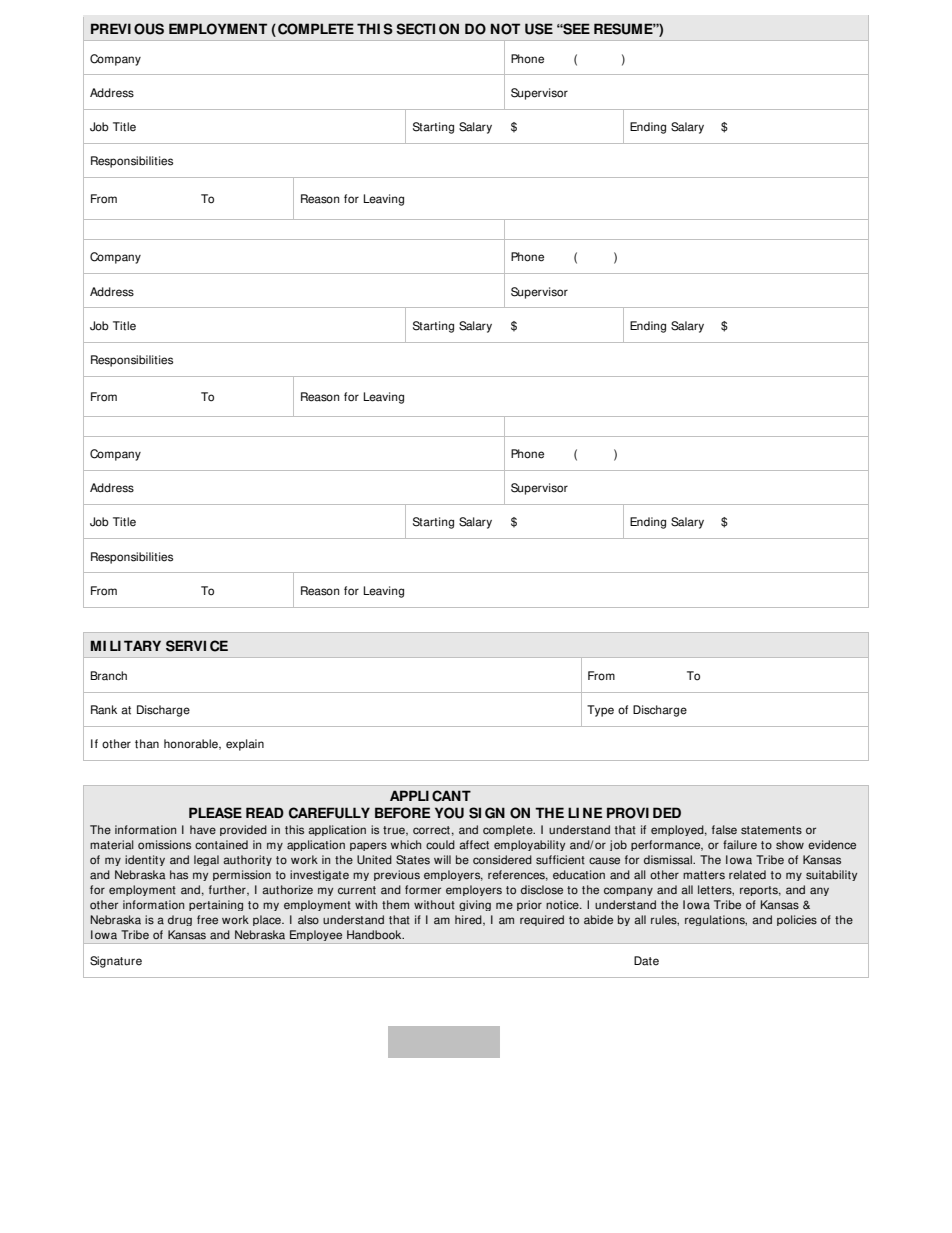 This screenshot has width=952, height=1233. I want to click on PLEASE, so click(215, 813).
